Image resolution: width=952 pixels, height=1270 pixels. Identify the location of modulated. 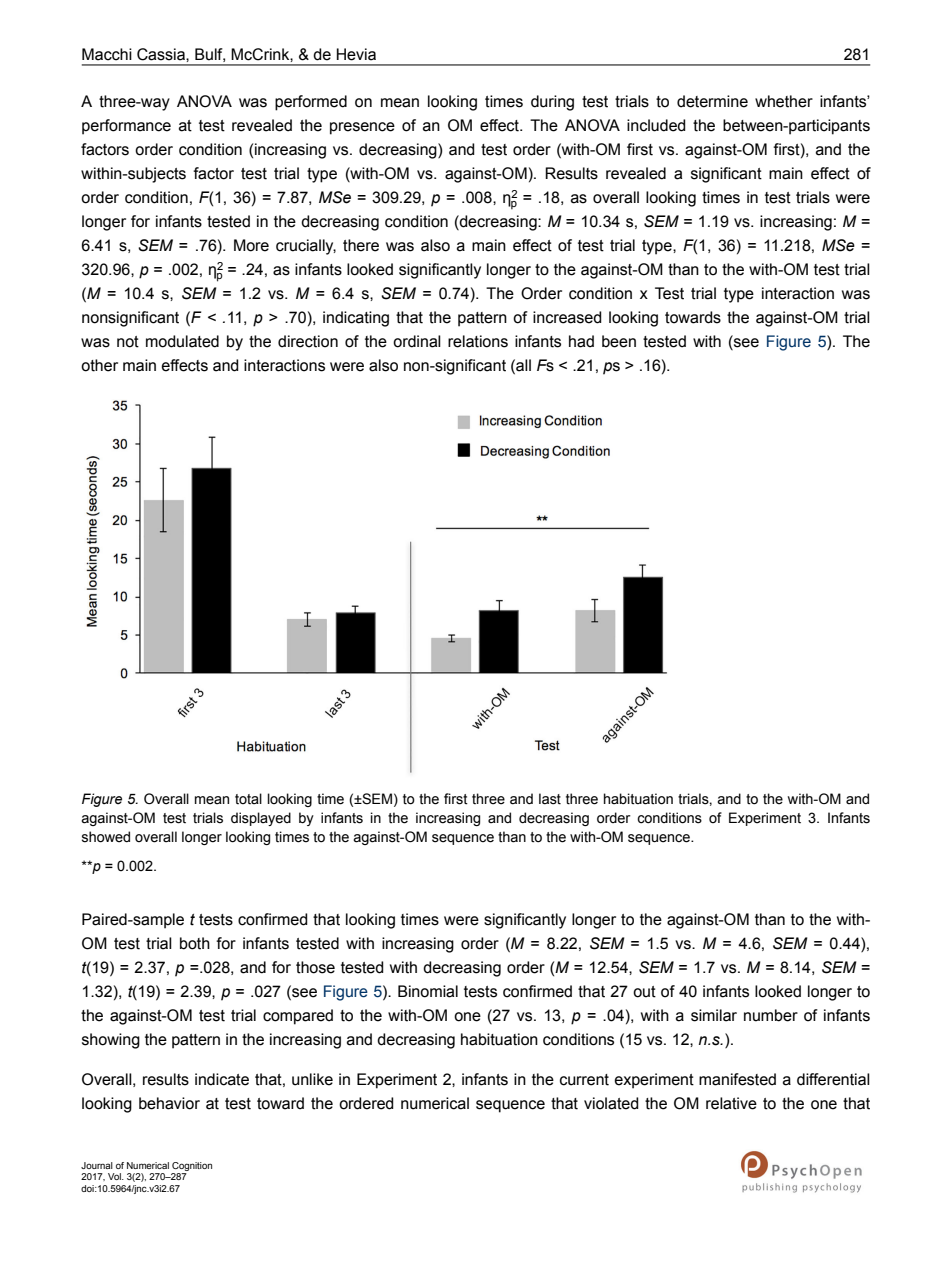
(182, 341).
